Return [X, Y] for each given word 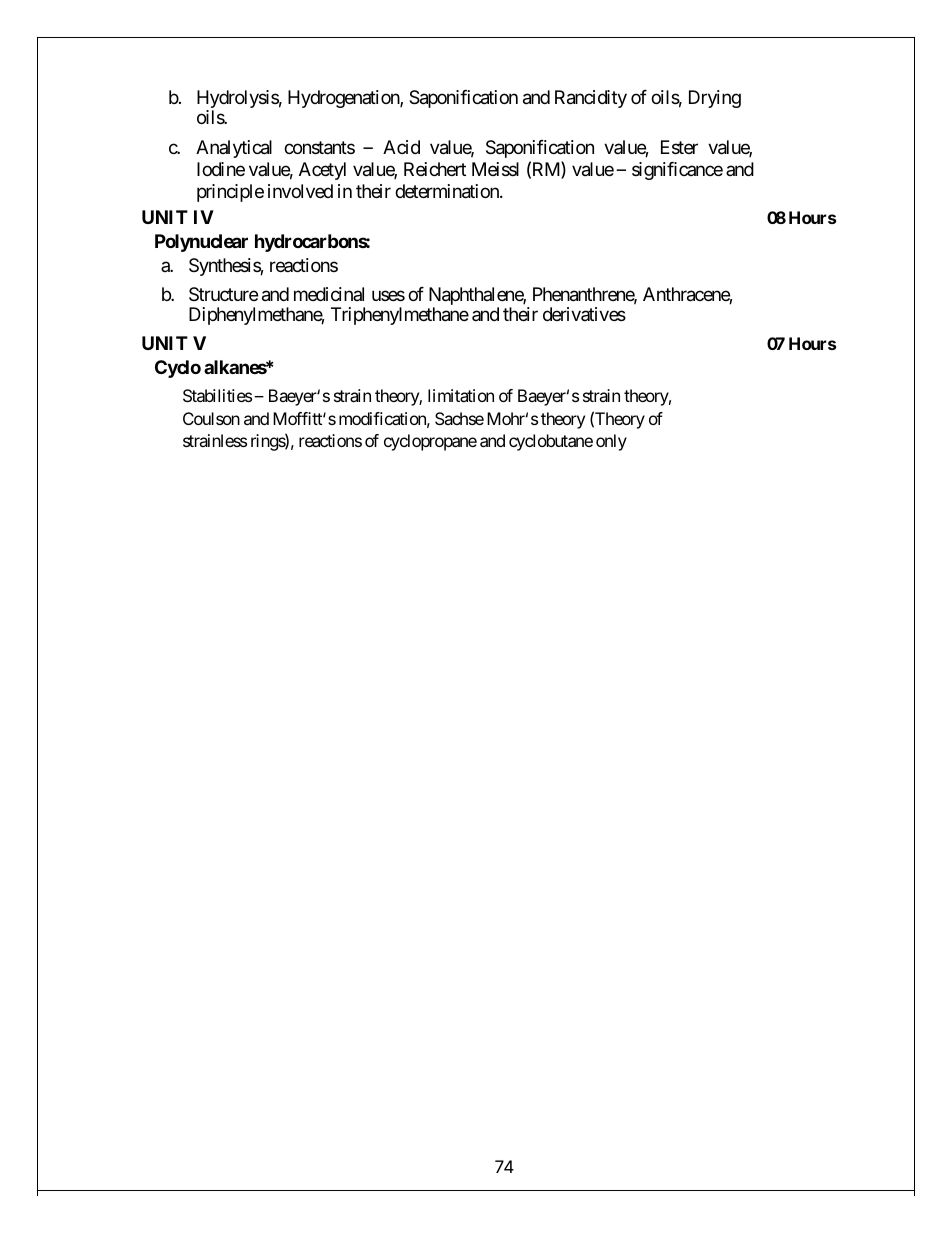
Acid [401, 147]
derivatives [584, 314]
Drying [715, 99]
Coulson [211, 418]
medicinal [329, 294]
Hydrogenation [344, 99]
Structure [223, 294]
